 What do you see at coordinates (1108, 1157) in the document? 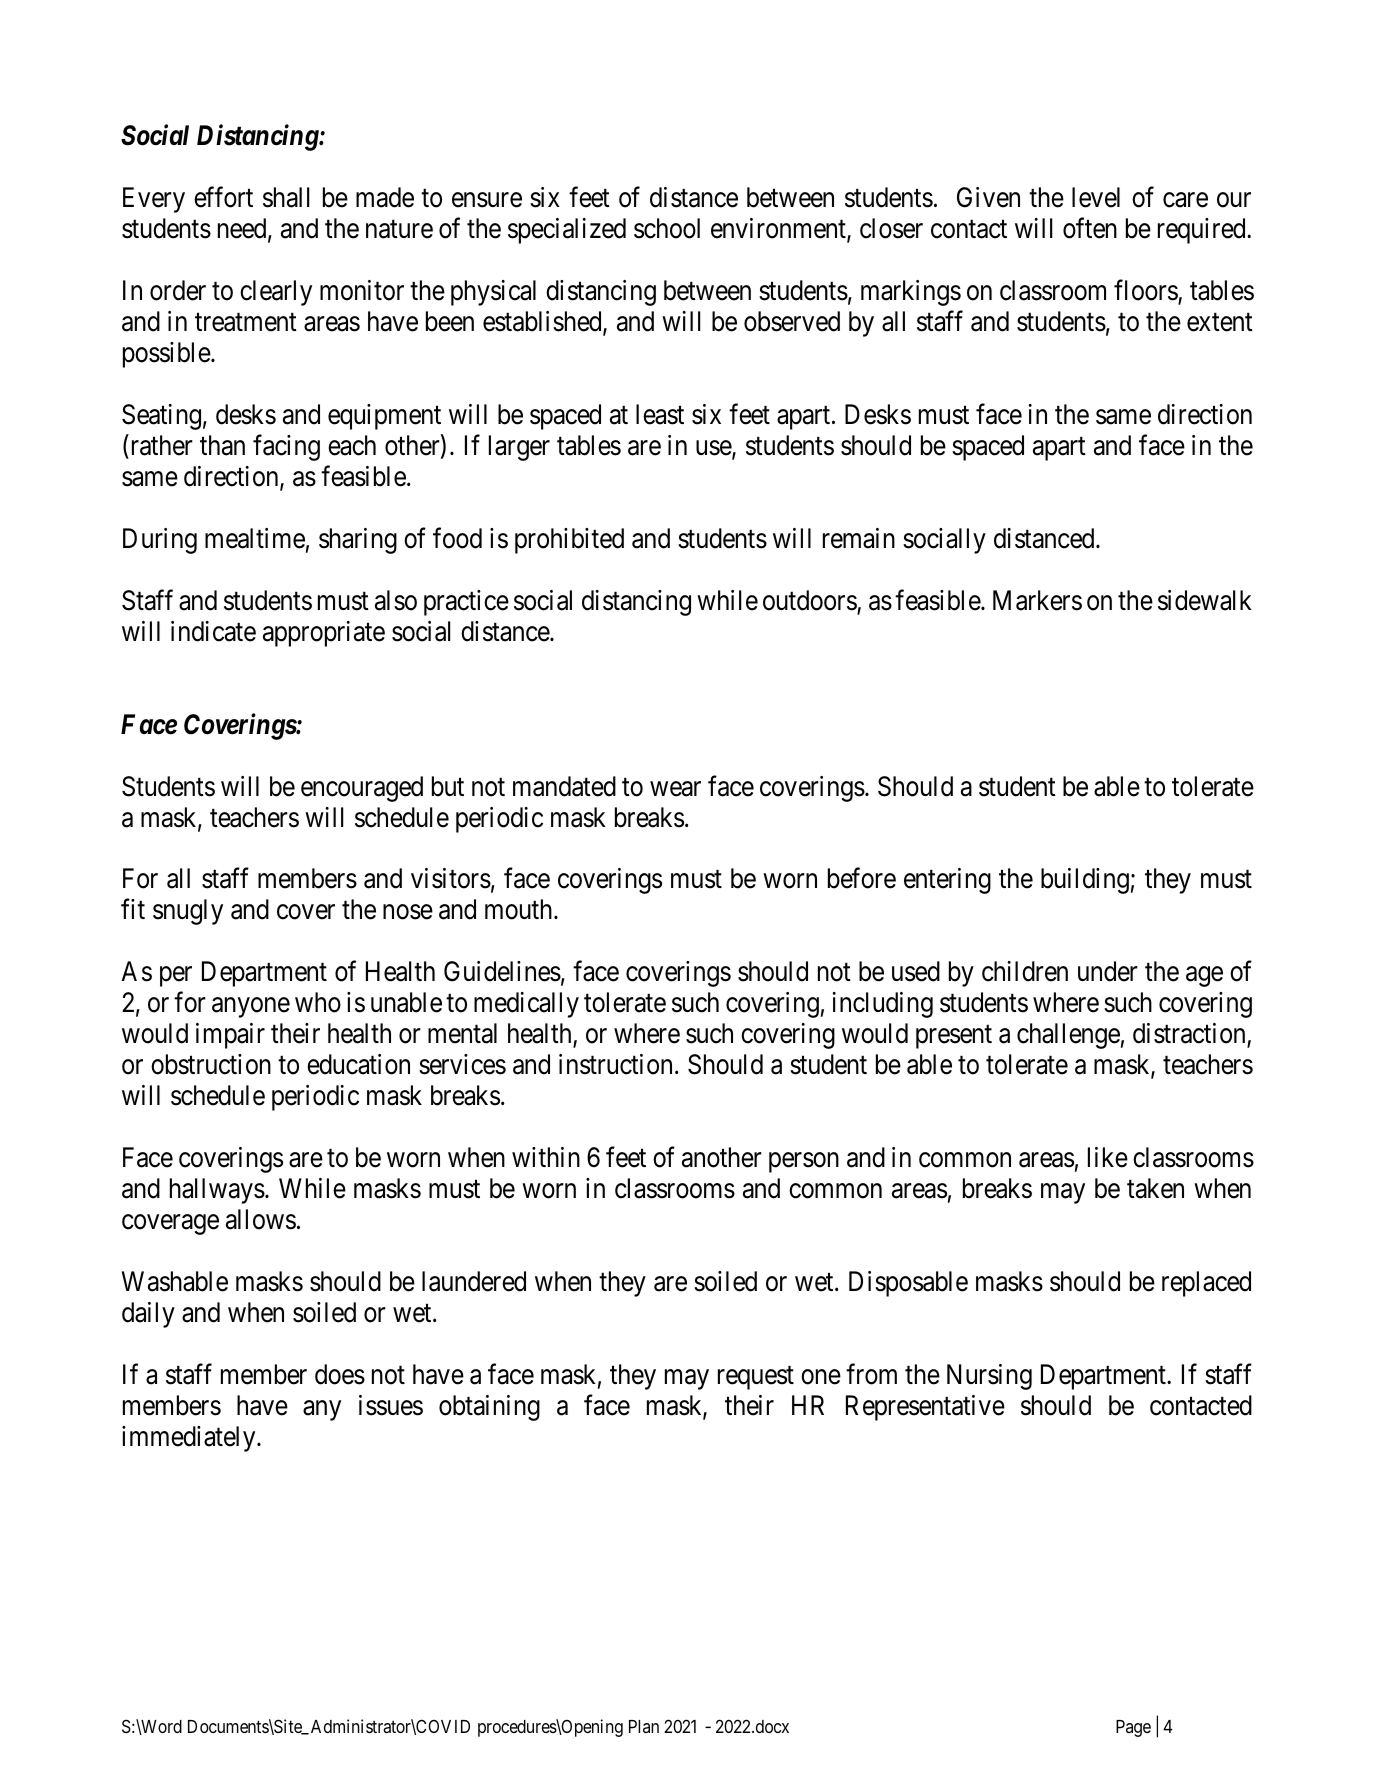
I see `like` at bounding box center [1108, 1157].
